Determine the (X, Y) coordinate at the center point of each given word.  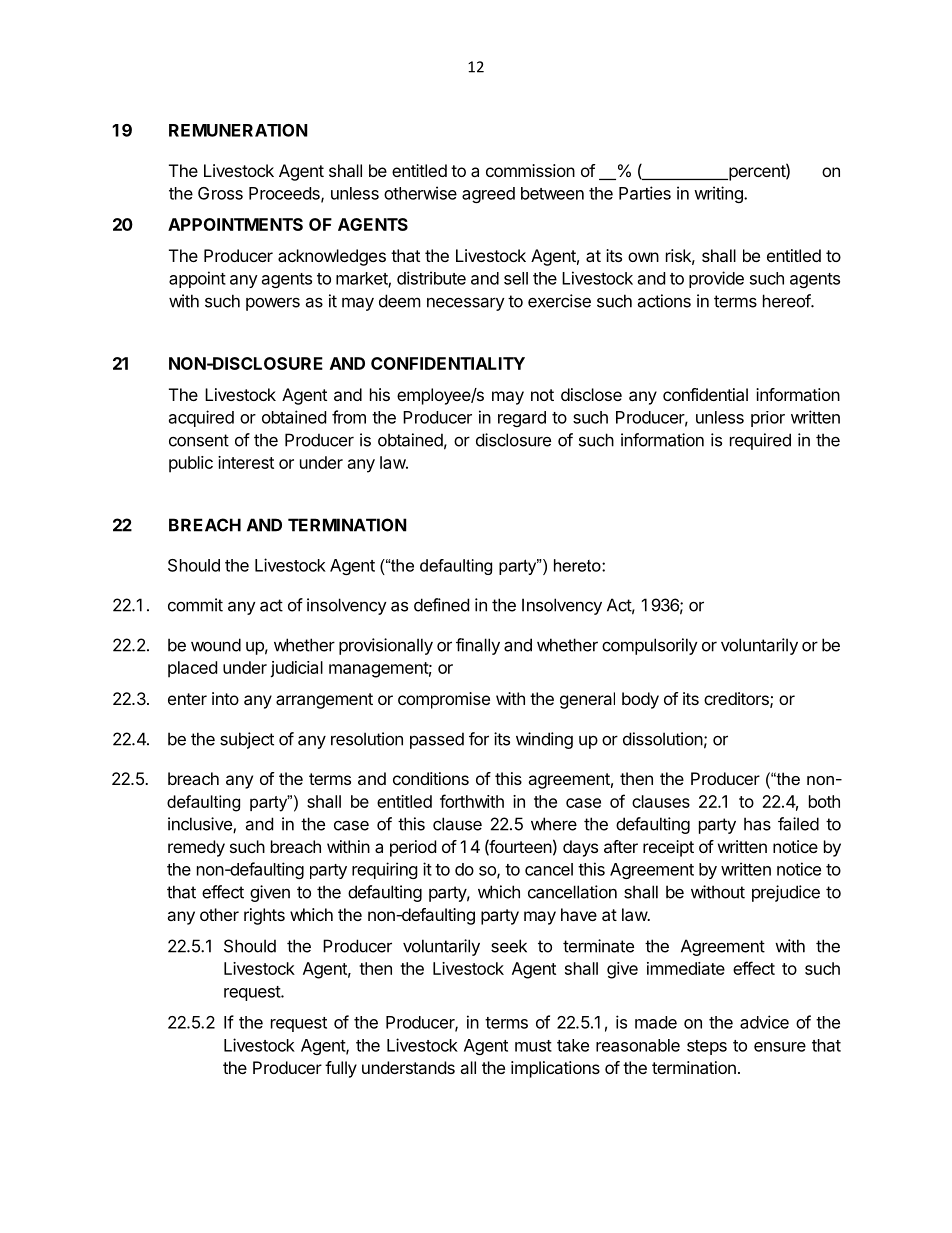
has (757, 824)
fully (341, 1069)
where (554, 824)
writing (719, 194)
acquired (201, 418)
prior (768, 419)
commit (195, 605)
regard (522, 419)
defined (441, 605)
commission (530, 170)
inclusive (201, 825)
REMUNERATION (238, 130)
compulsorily (650, 646)
